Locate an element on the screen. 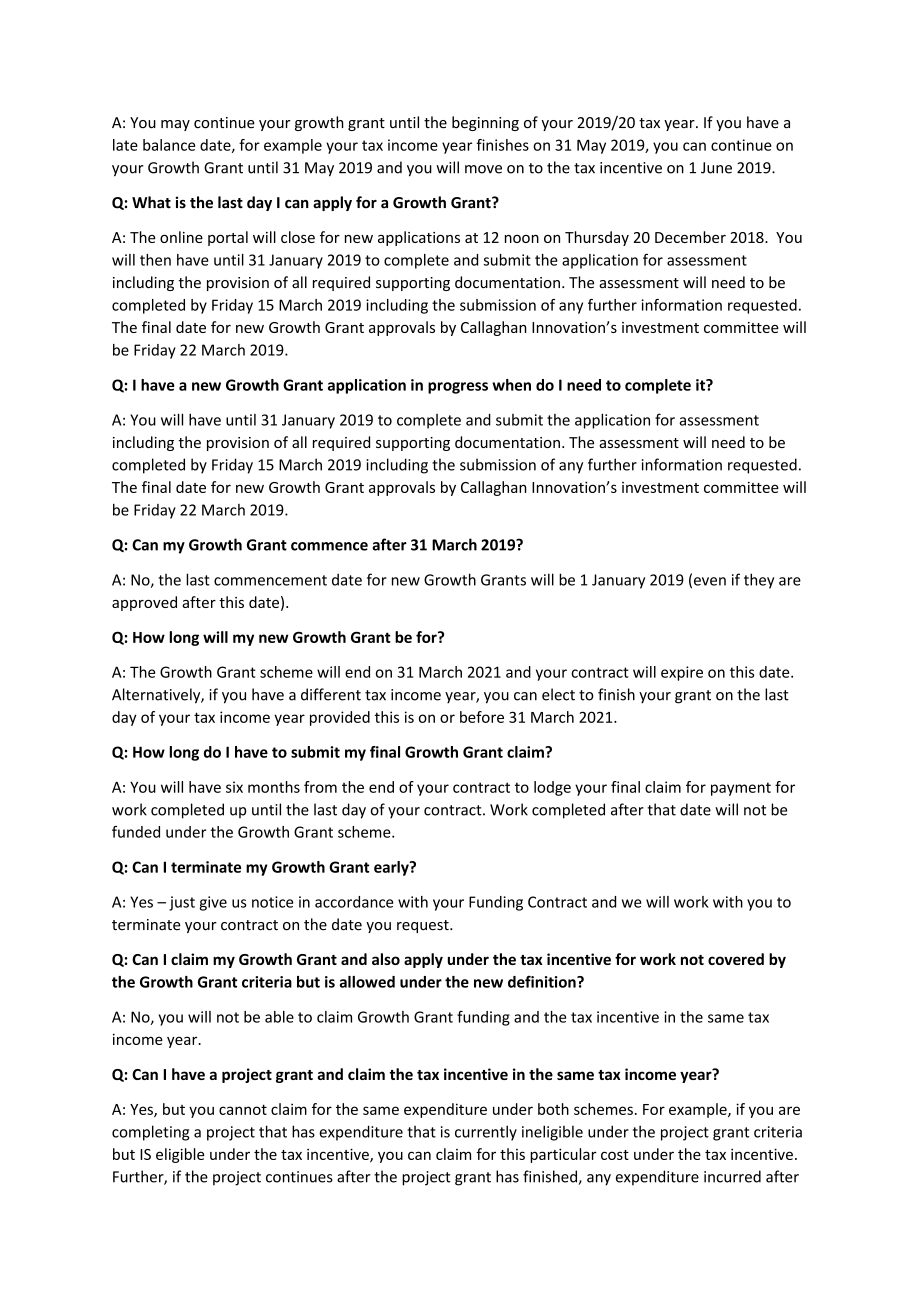 This screenshot has height=1308, width=924. incurred is located at coordinates (732, 1176).
